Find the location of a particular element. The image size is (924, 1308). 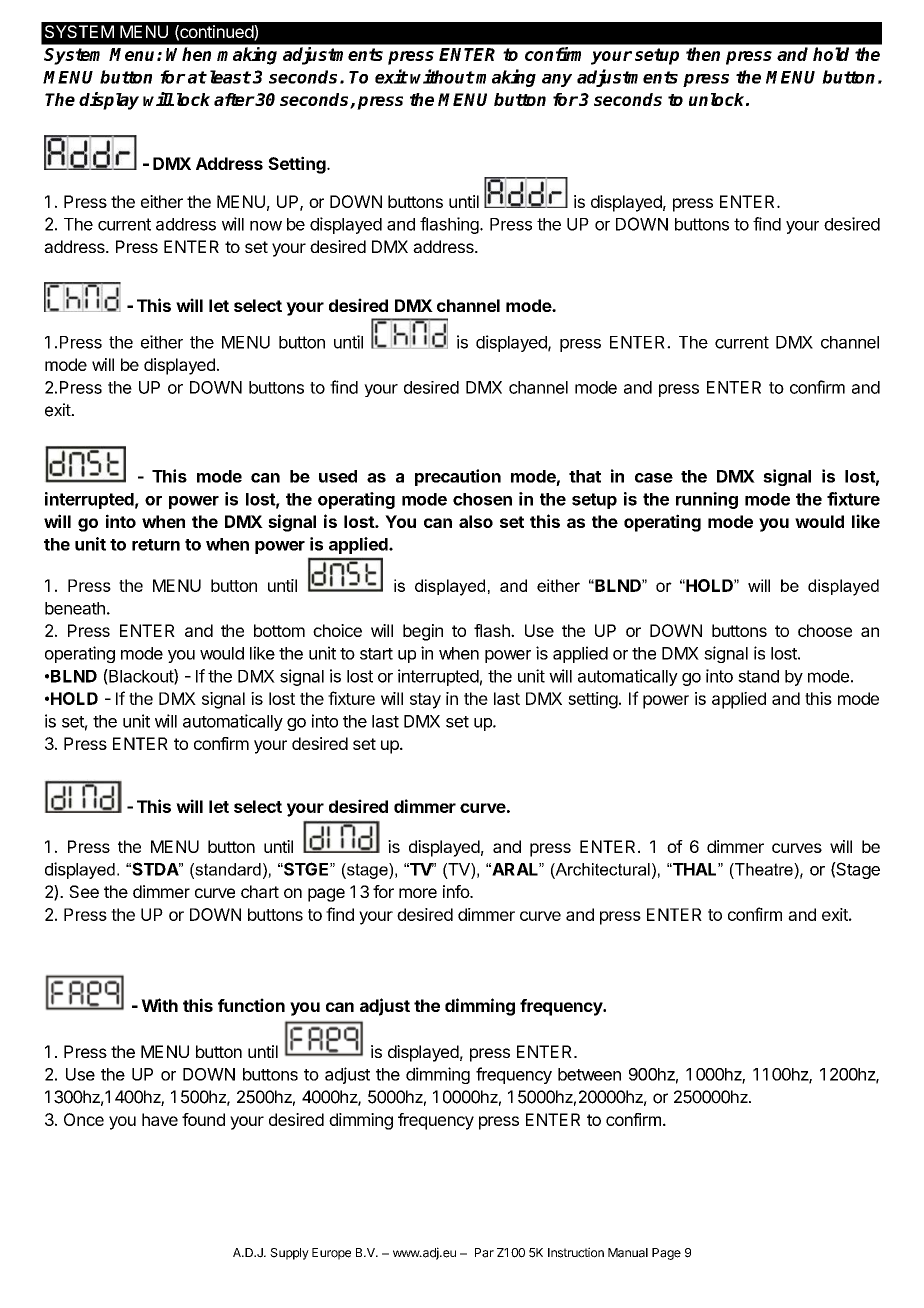

running is located at coordinates (707, 500).
